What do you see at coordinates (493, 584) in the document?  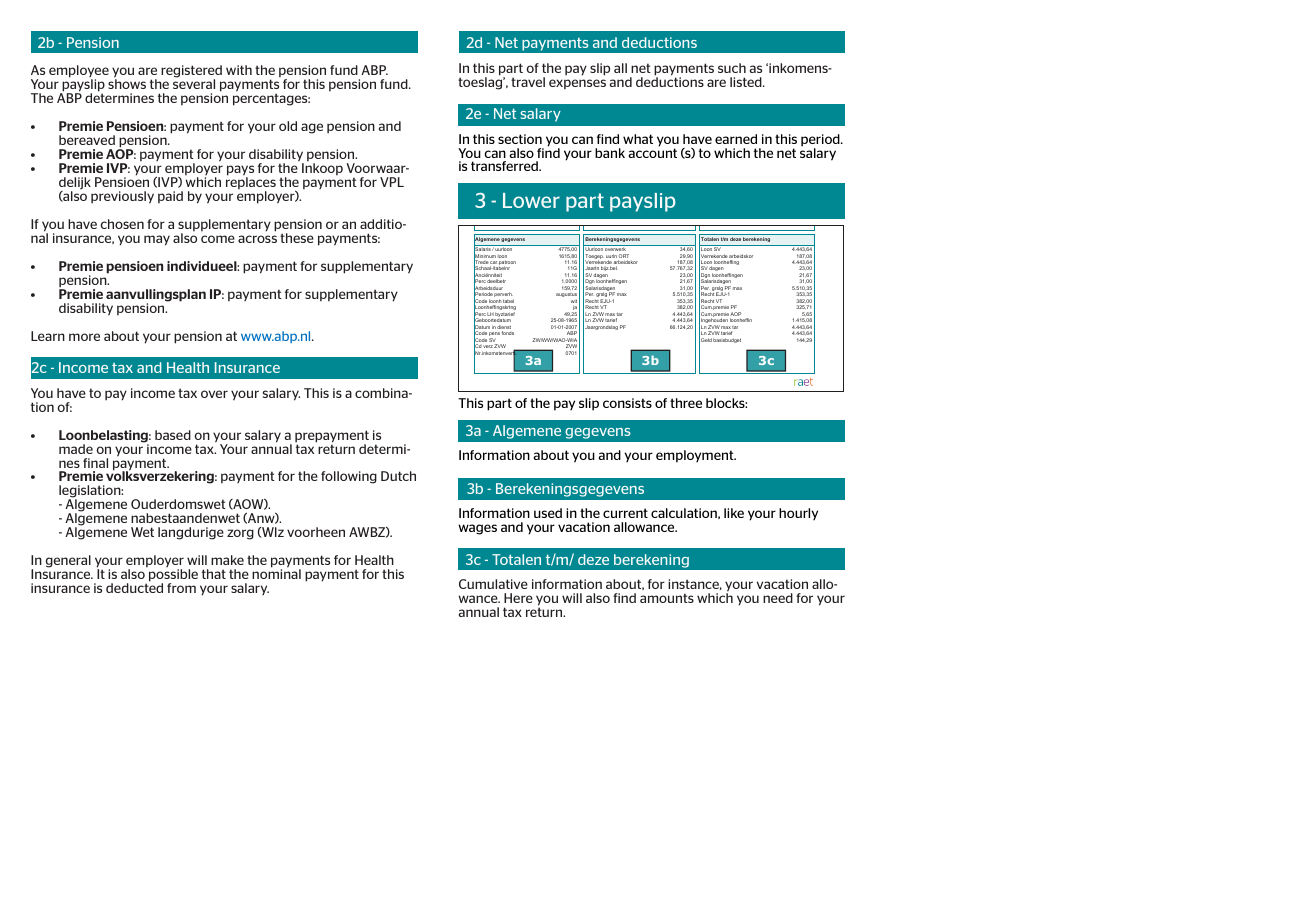 I see `Cumulative` at bounding box center [493, 584].
